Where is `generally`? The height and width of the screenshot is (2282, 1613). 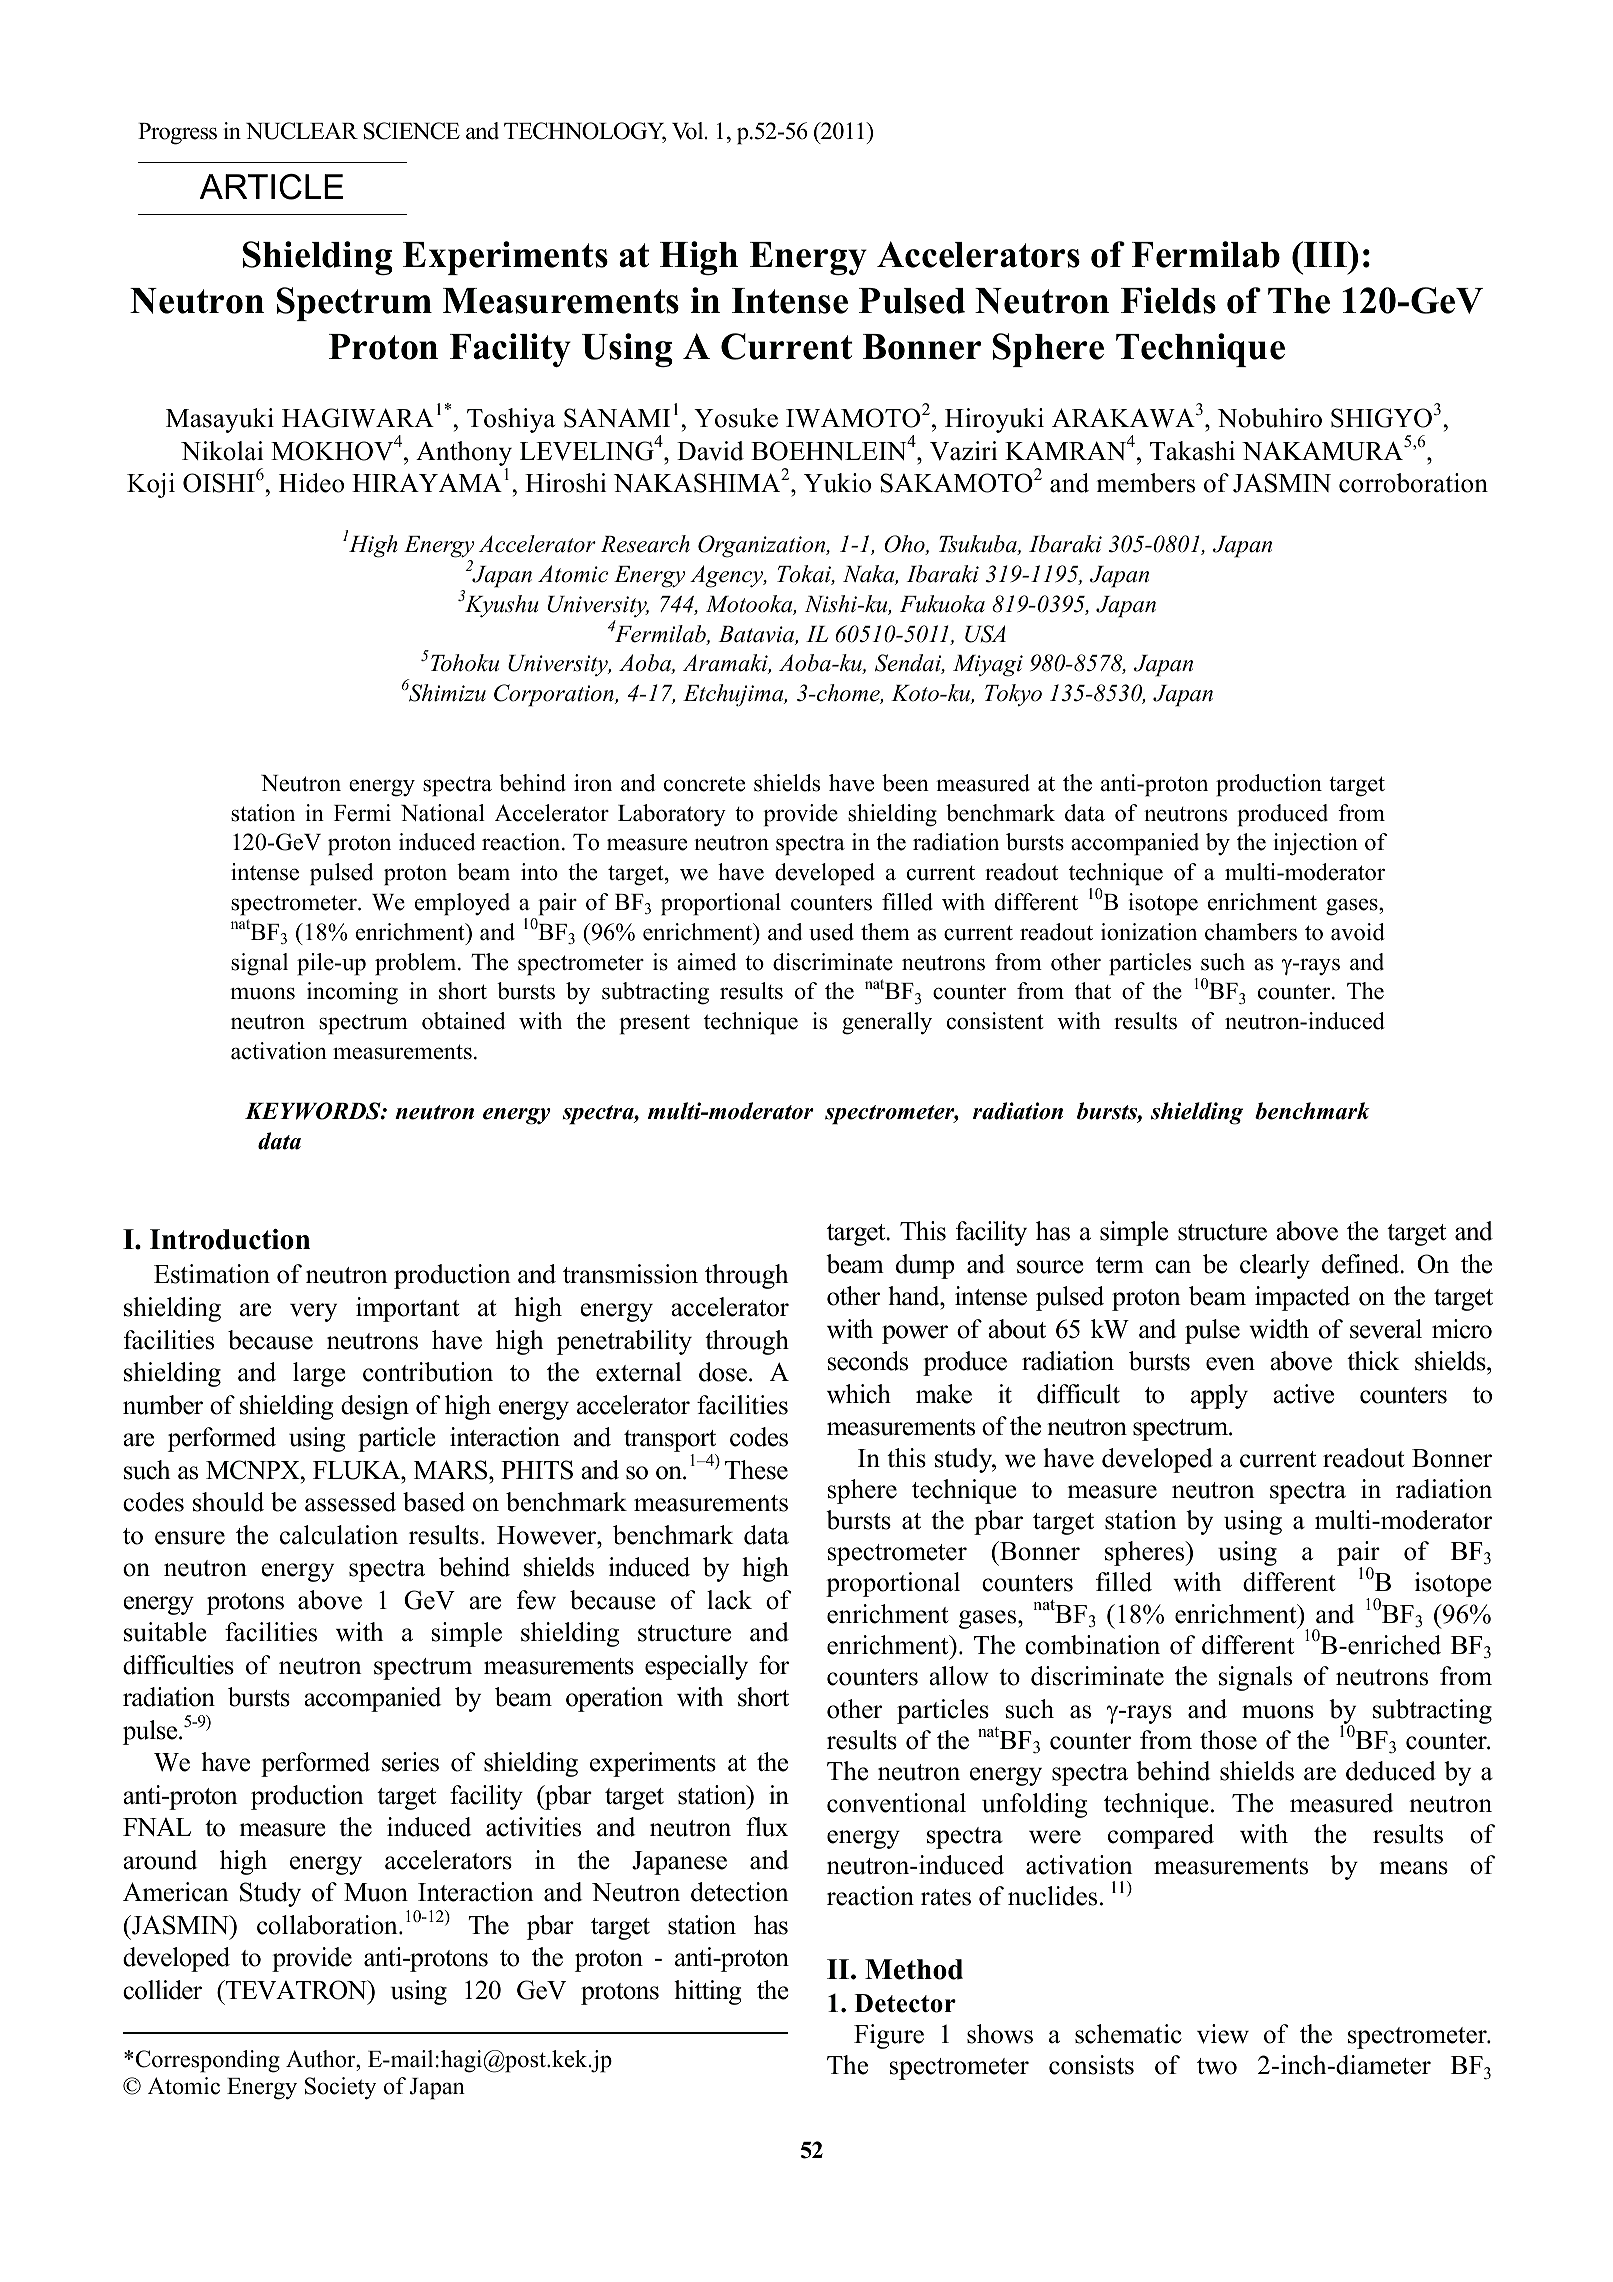 generally is located at coordinates (887, 1023).
